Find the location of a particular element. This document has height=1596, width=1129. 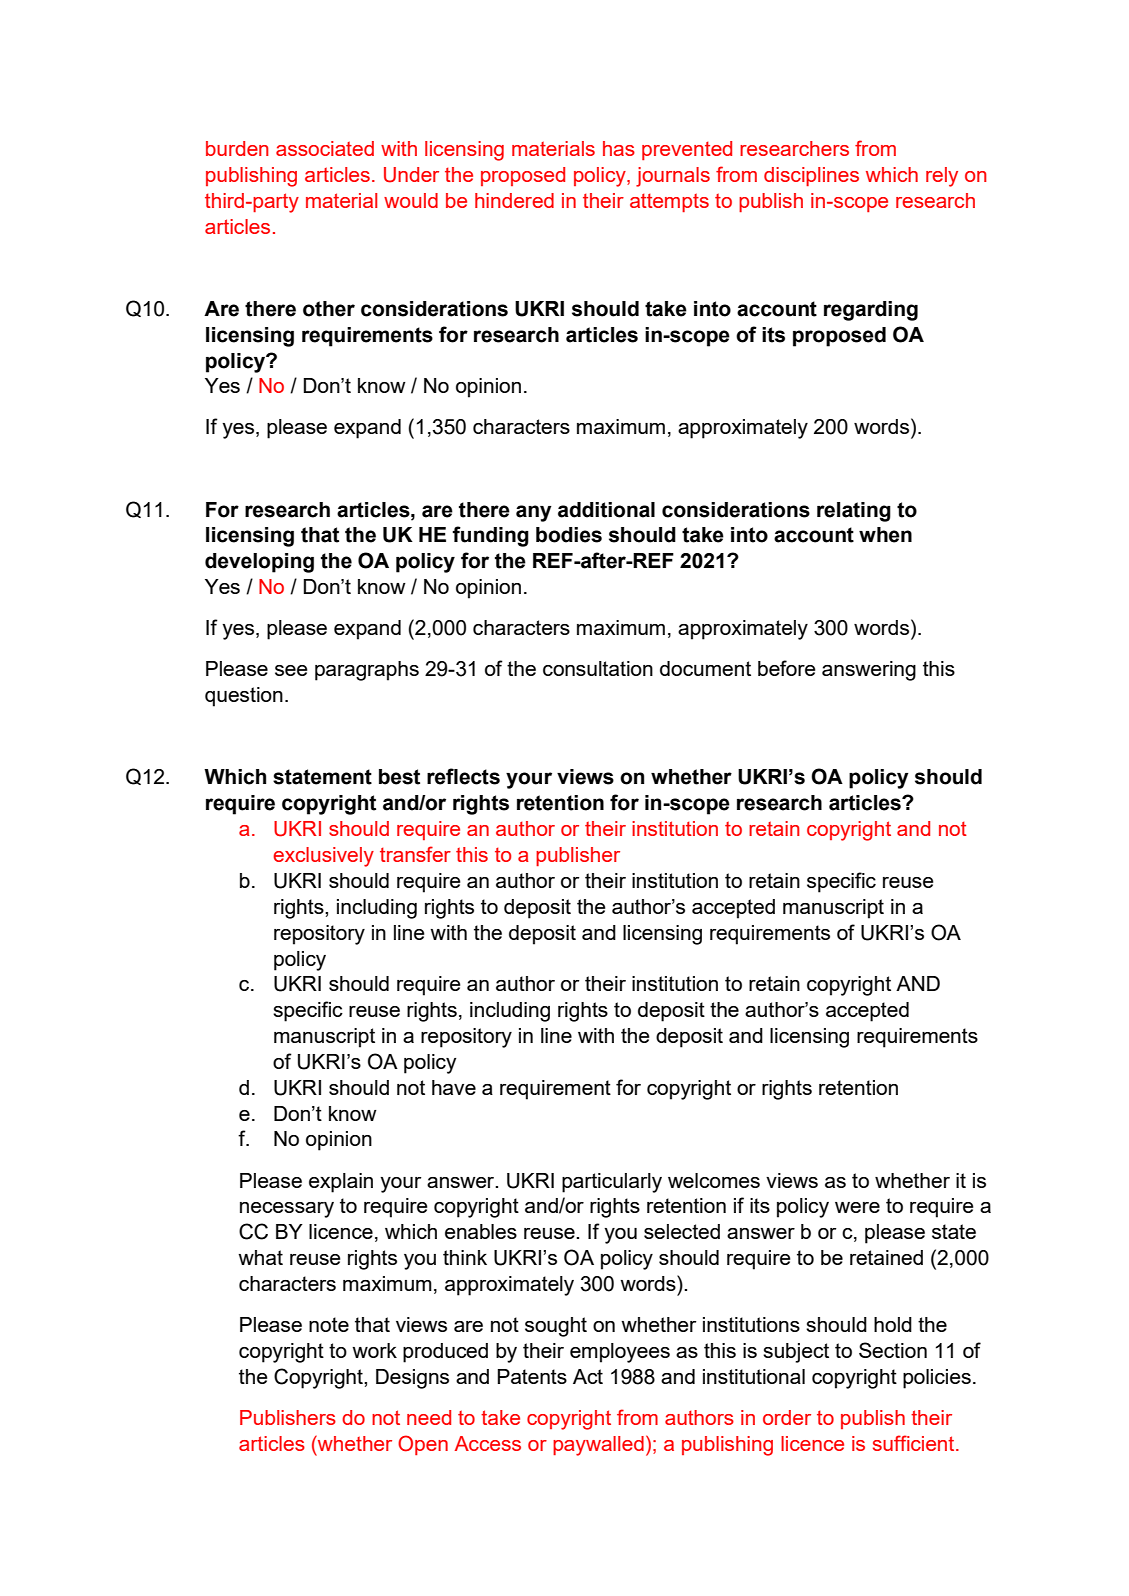

additional is located at coordinates (606, 510).
